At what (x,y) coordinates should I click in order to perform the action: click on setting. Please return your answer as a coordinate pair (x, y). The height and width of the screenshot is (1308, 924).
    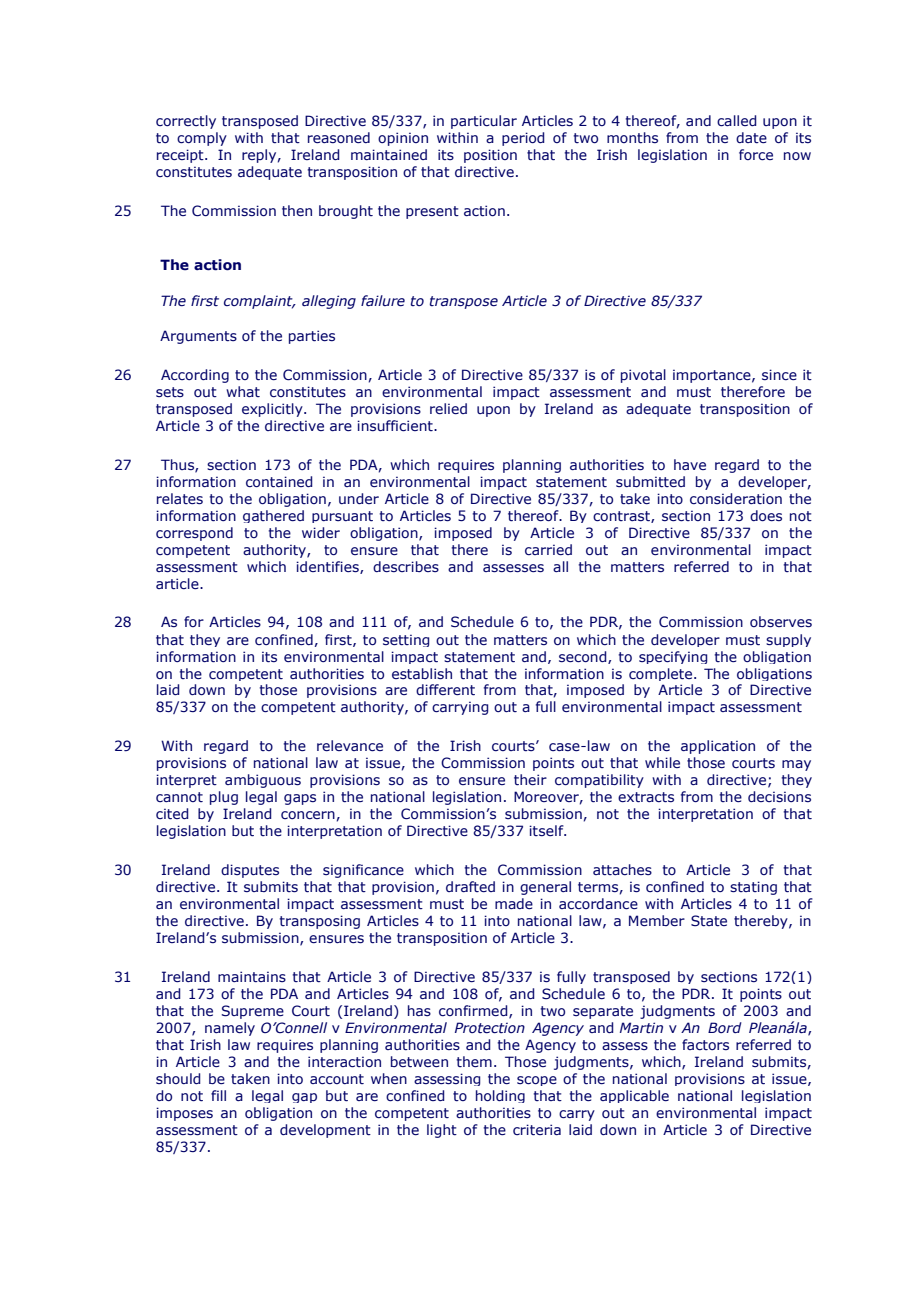
    Looking at the image, I should click on (406, 640).
